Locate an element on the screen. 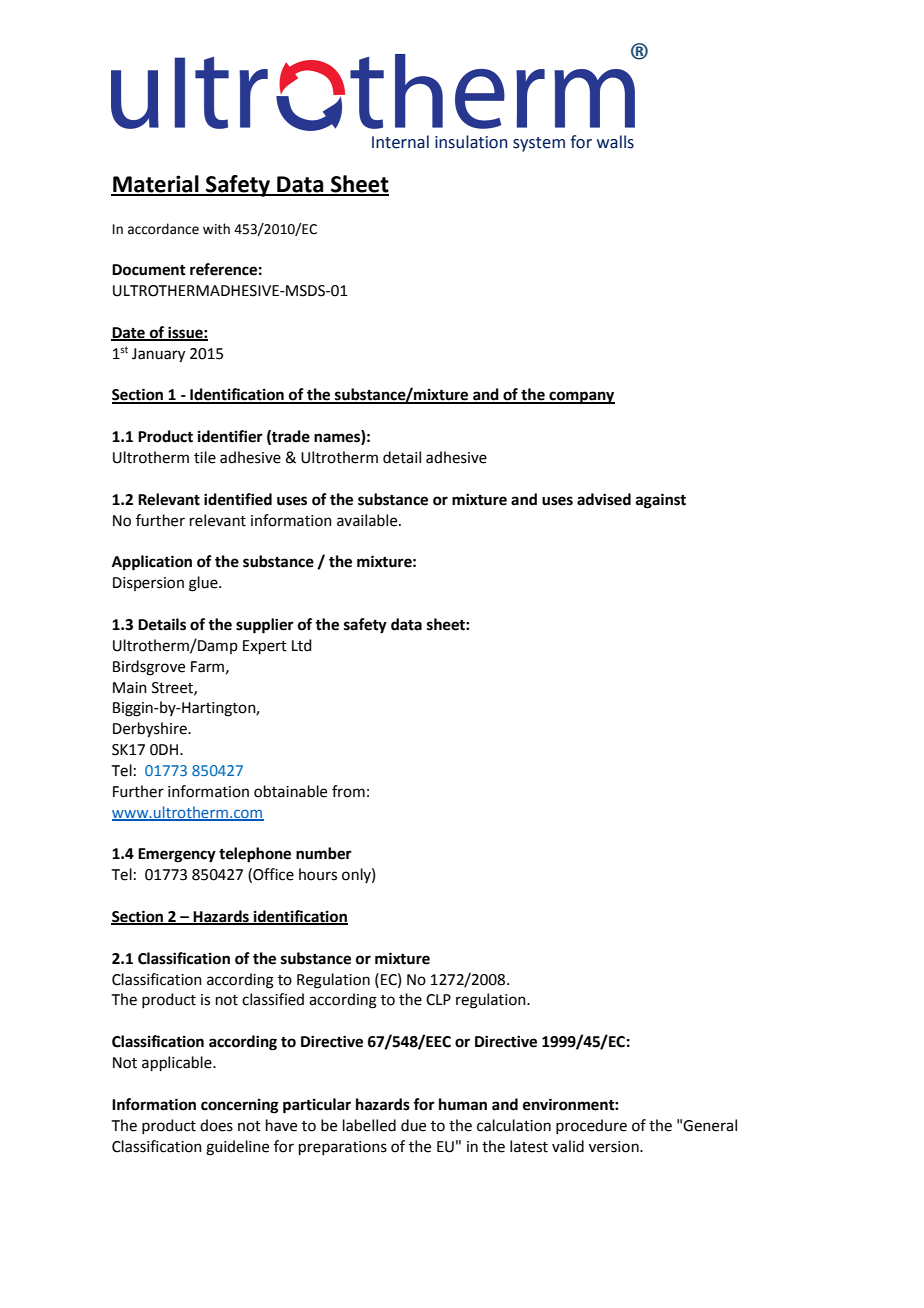 The image size is (924, 1308). Expert is located at coordinates (265, 647).
